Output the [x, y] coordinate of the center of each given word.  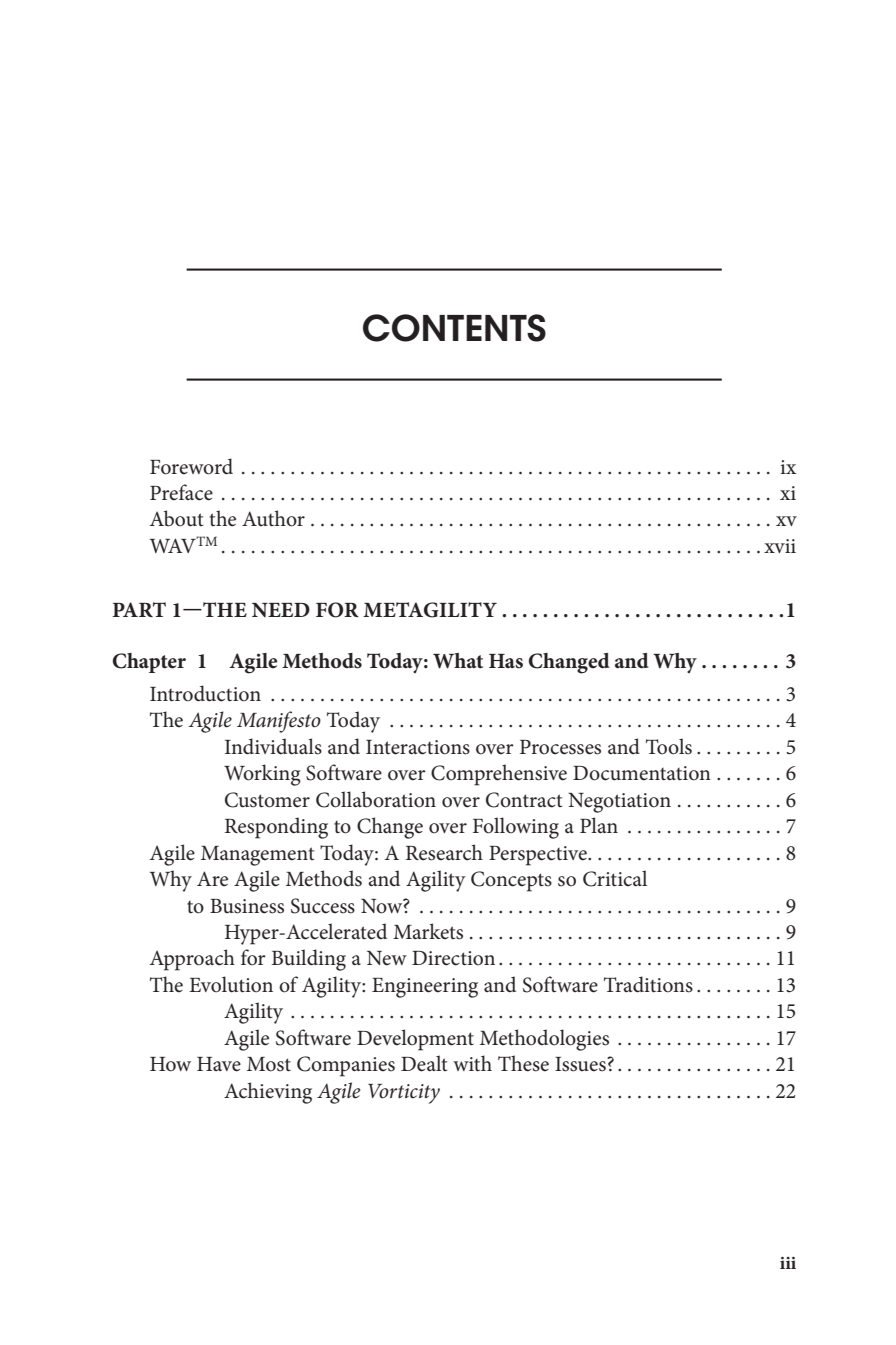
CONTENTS [454, 328]
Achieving [268, 1093]
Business [247, 906]
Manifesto [279, 722]
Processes [560, 747]
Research [444, 852]
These [523, 1063]
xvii [780, 546]
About [176, 518]
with [472, 1063]
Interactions [418, 747]
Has [506, 661]
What [458, 661]
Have [219, 1064]
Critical [615, 878]
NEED [281, 610]
